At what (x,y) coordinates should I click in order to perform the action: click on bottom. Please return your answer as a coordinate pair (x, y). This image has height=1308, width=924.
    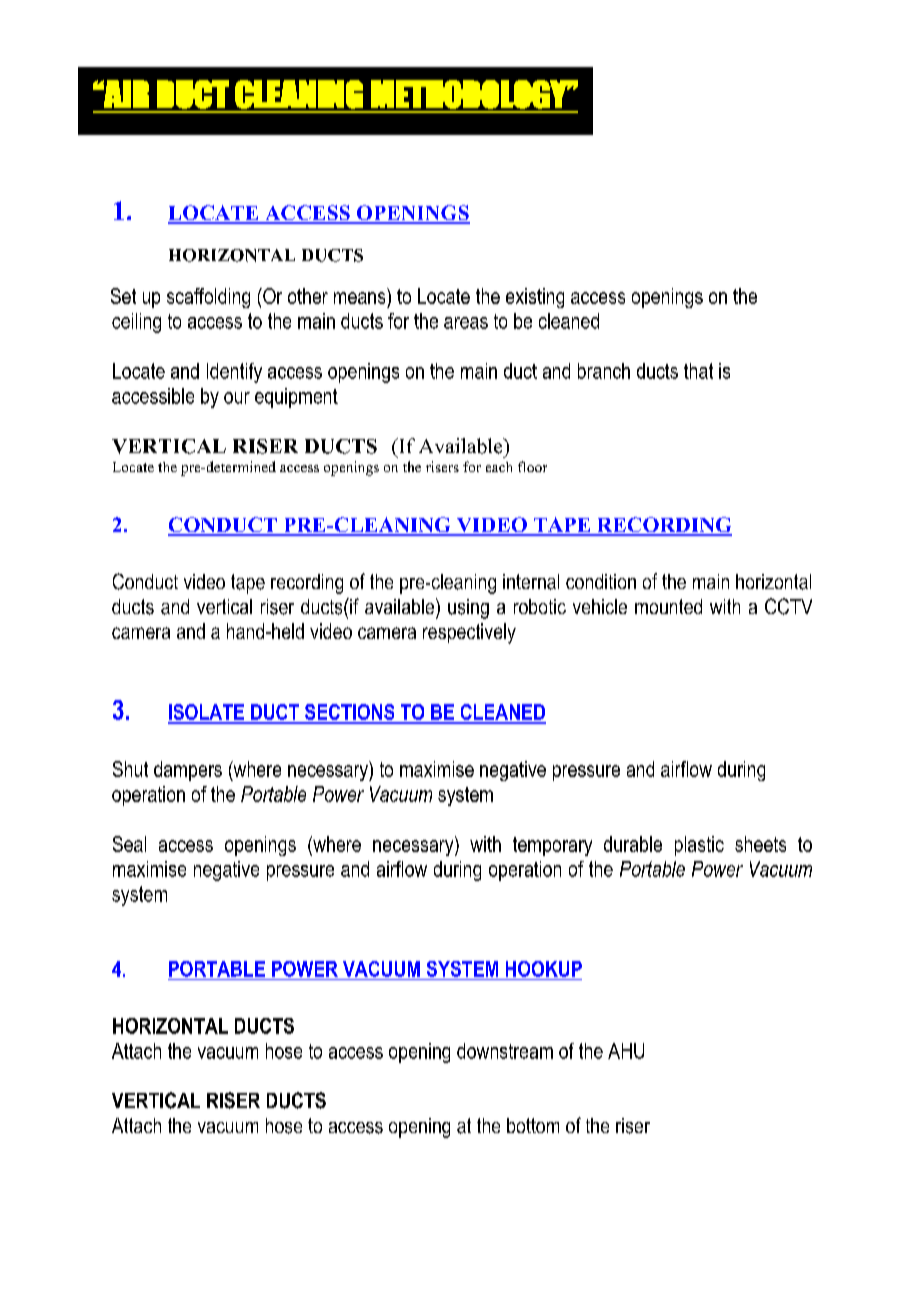
    Looking at the image, I should click on (533, 1125).
